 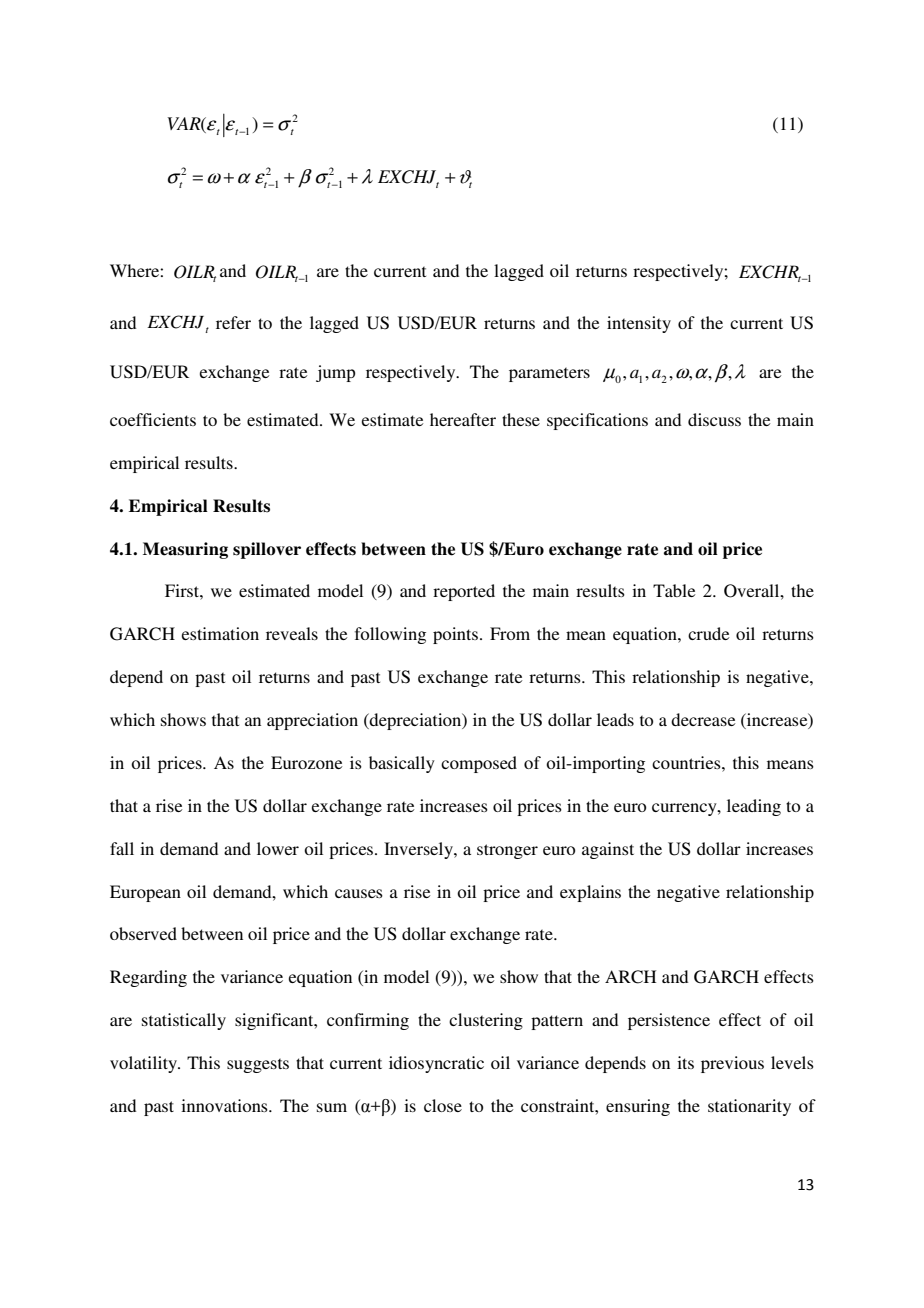 I want to click on refer, so click(x=233, y=322).
